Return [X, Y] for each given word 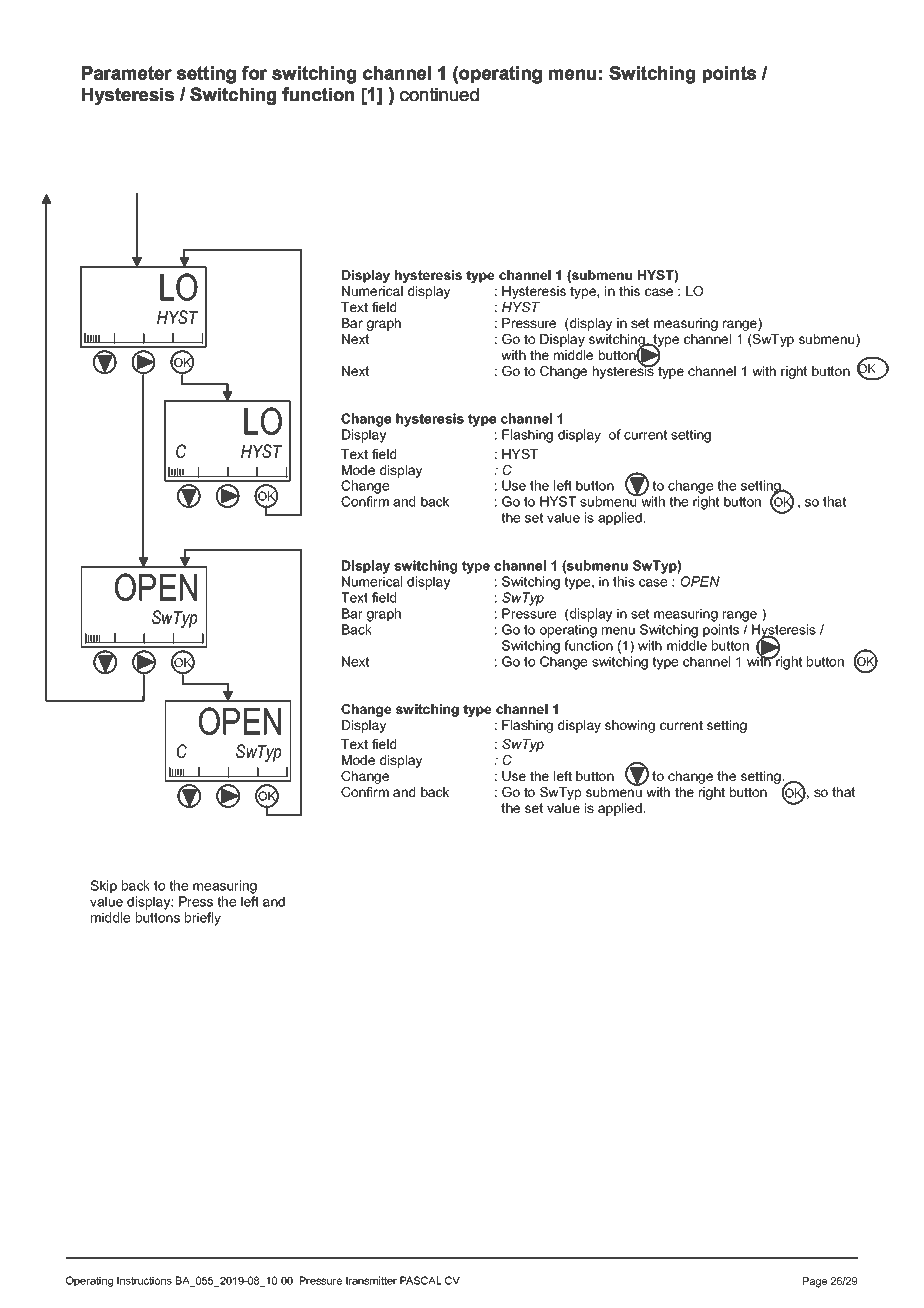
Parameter [126, 73]
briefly [203, 919]
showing [630, 726]
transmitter [371, 1280]
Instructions [144, 1280]
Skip [103, 887]
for [254, 73]
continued [439, 94]
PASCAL [421, 1280]
